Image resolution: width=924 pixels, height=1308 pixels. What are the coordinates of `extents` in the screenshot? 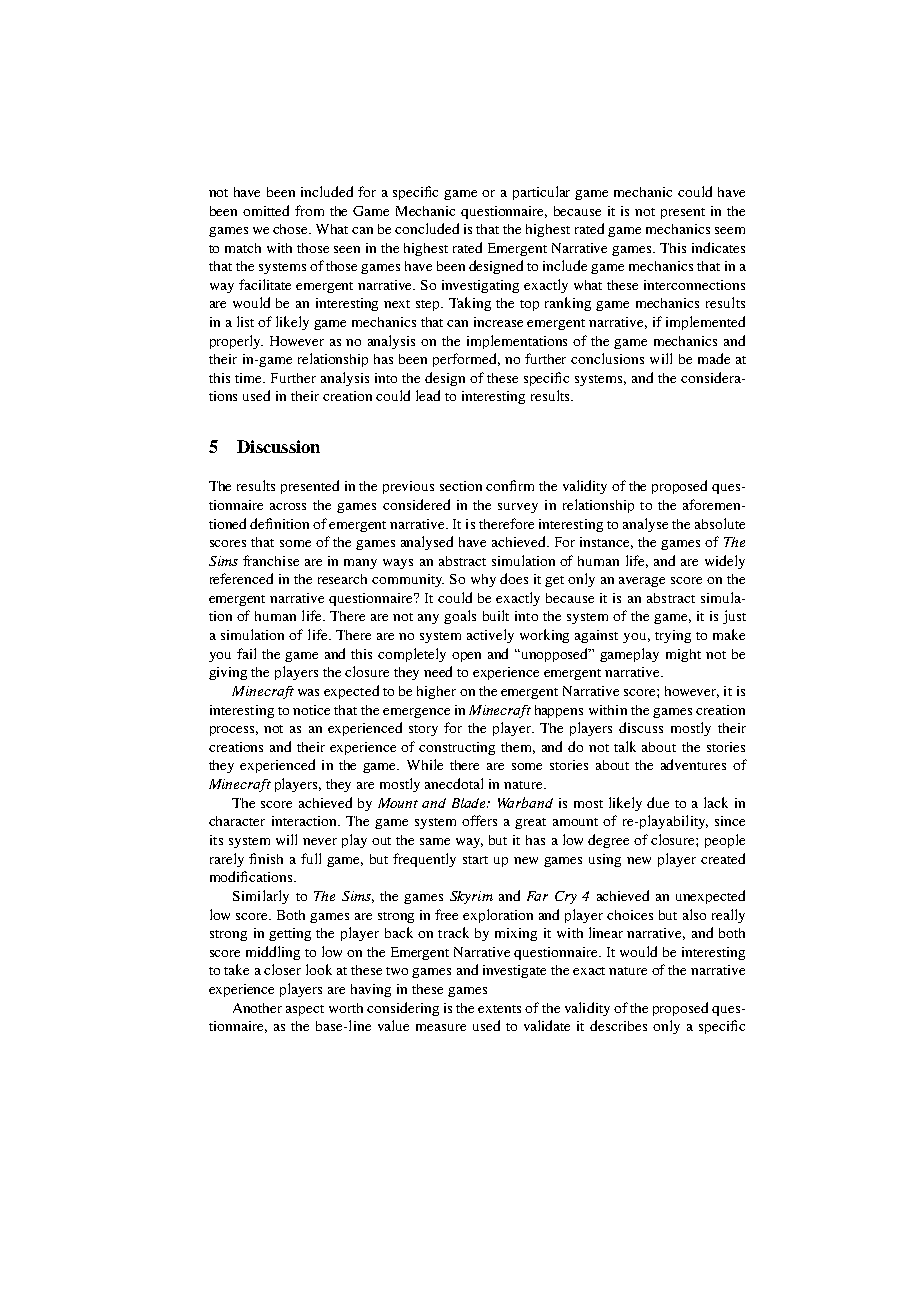 It's located at (499, 1009).
